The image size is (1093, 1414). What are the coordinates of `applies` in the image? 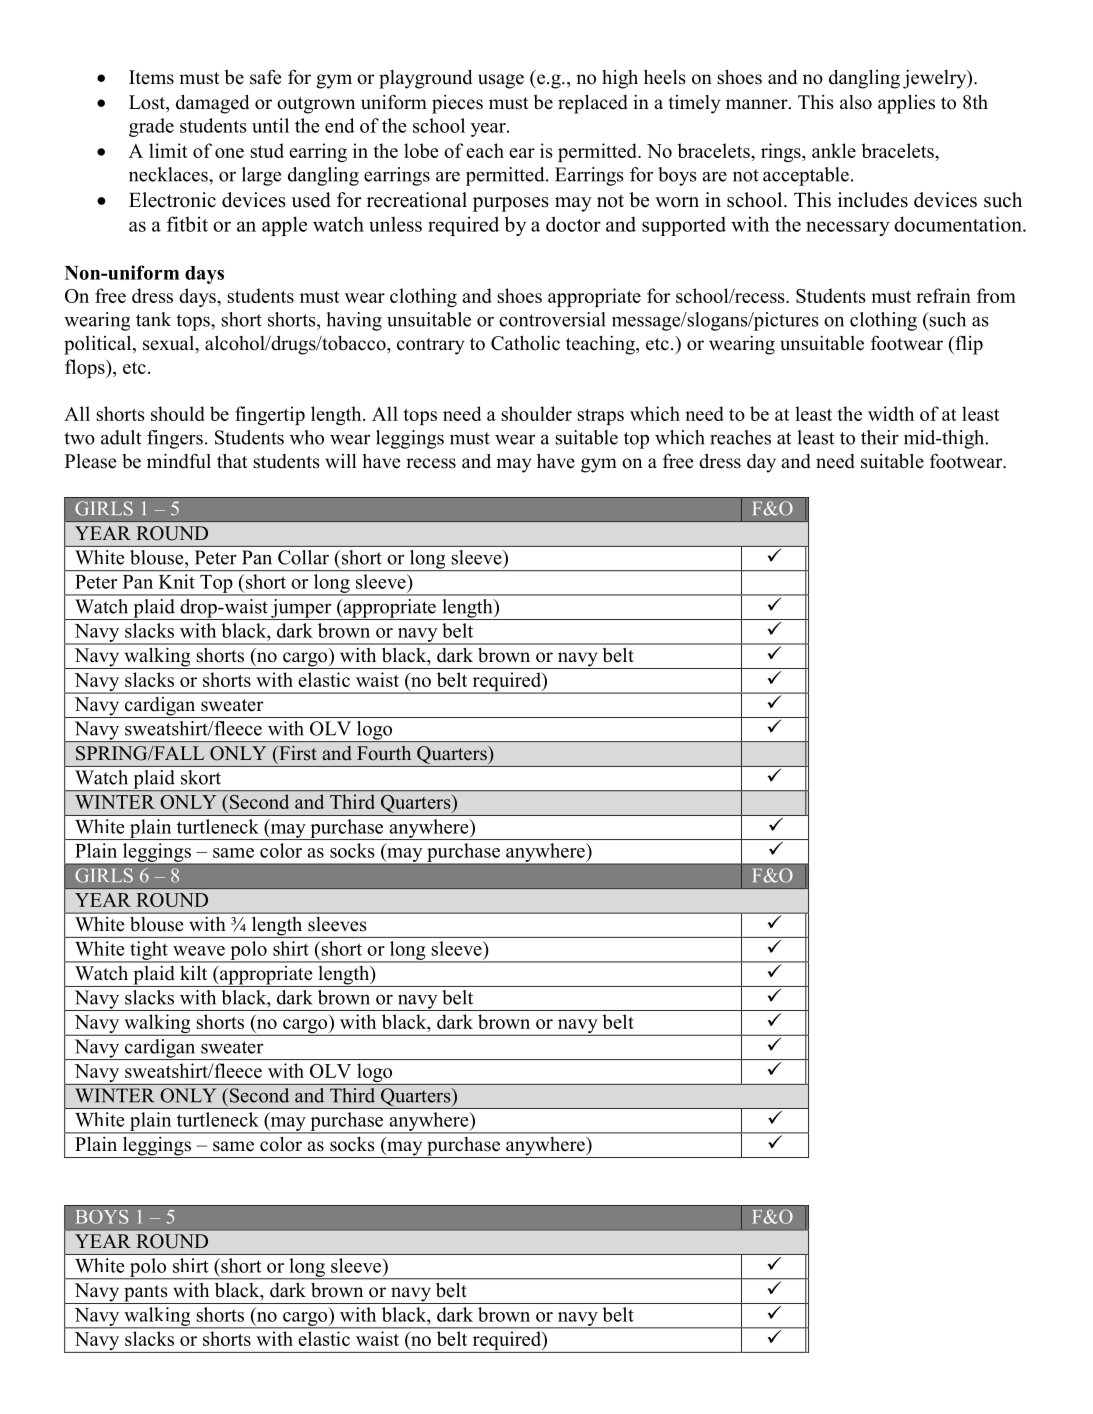 It's located at (906, 104).
